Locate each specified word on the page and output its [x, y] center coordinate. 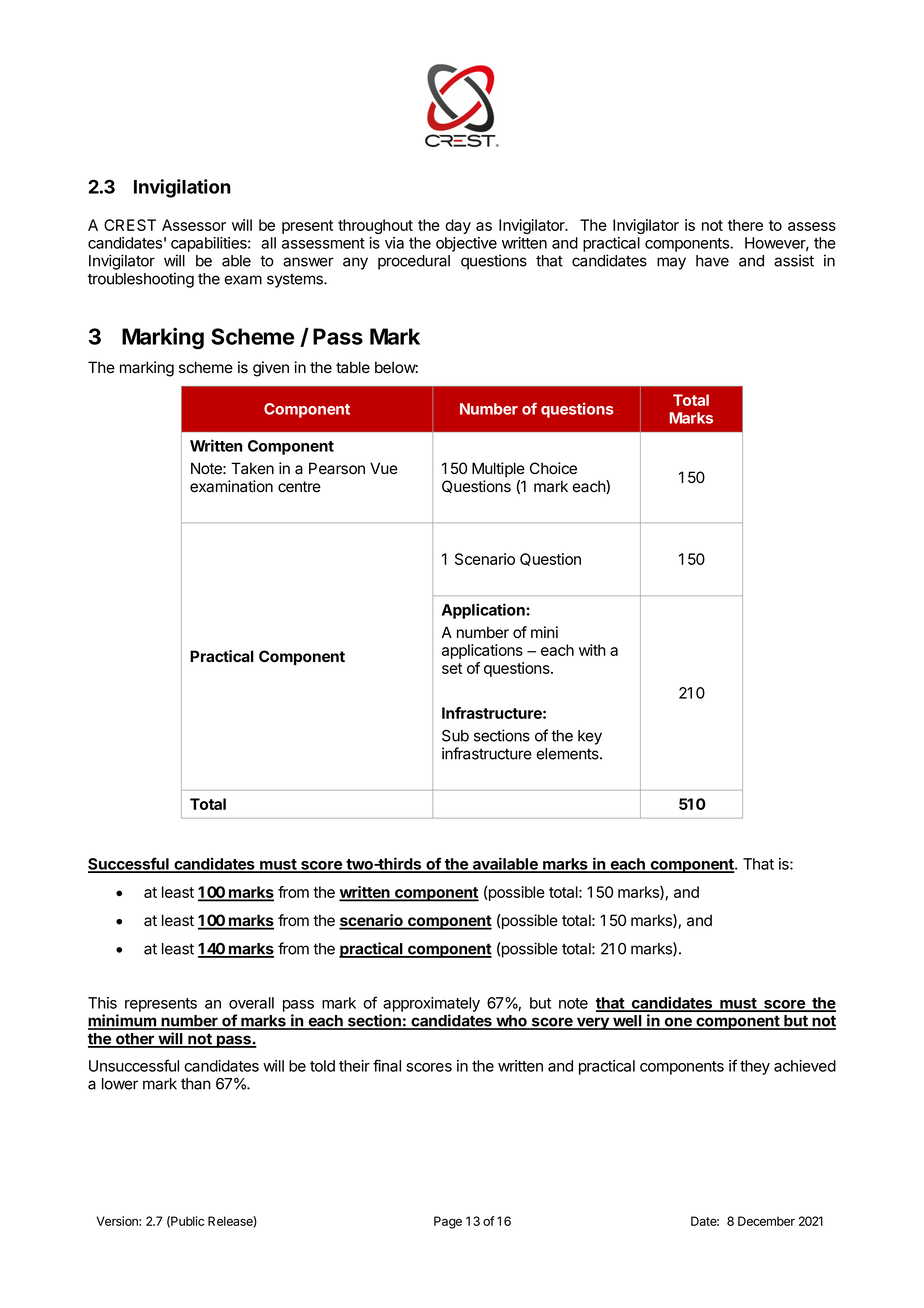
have [712, 261]
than [196, 1084]
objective [466, 244]
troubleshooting [141, 280]
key [590, 737]
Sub [455, 736]
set [452, 668]
